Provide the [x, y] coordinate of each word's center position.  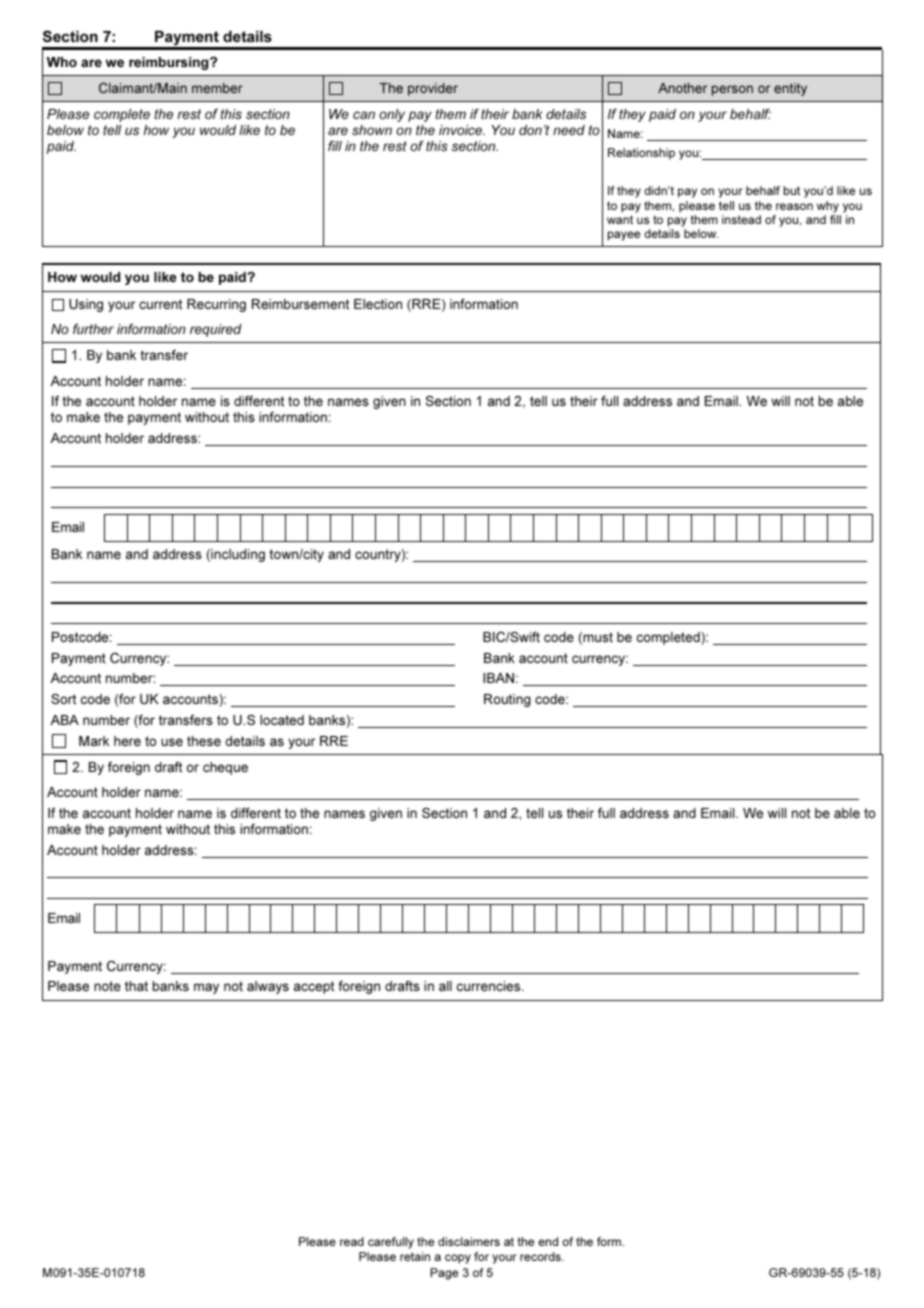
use [172, 742]
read [352, 1241]
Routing [507, 700]
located [282, 720]
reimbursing [170, 63]
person [732, 90]
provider [433, 89]
